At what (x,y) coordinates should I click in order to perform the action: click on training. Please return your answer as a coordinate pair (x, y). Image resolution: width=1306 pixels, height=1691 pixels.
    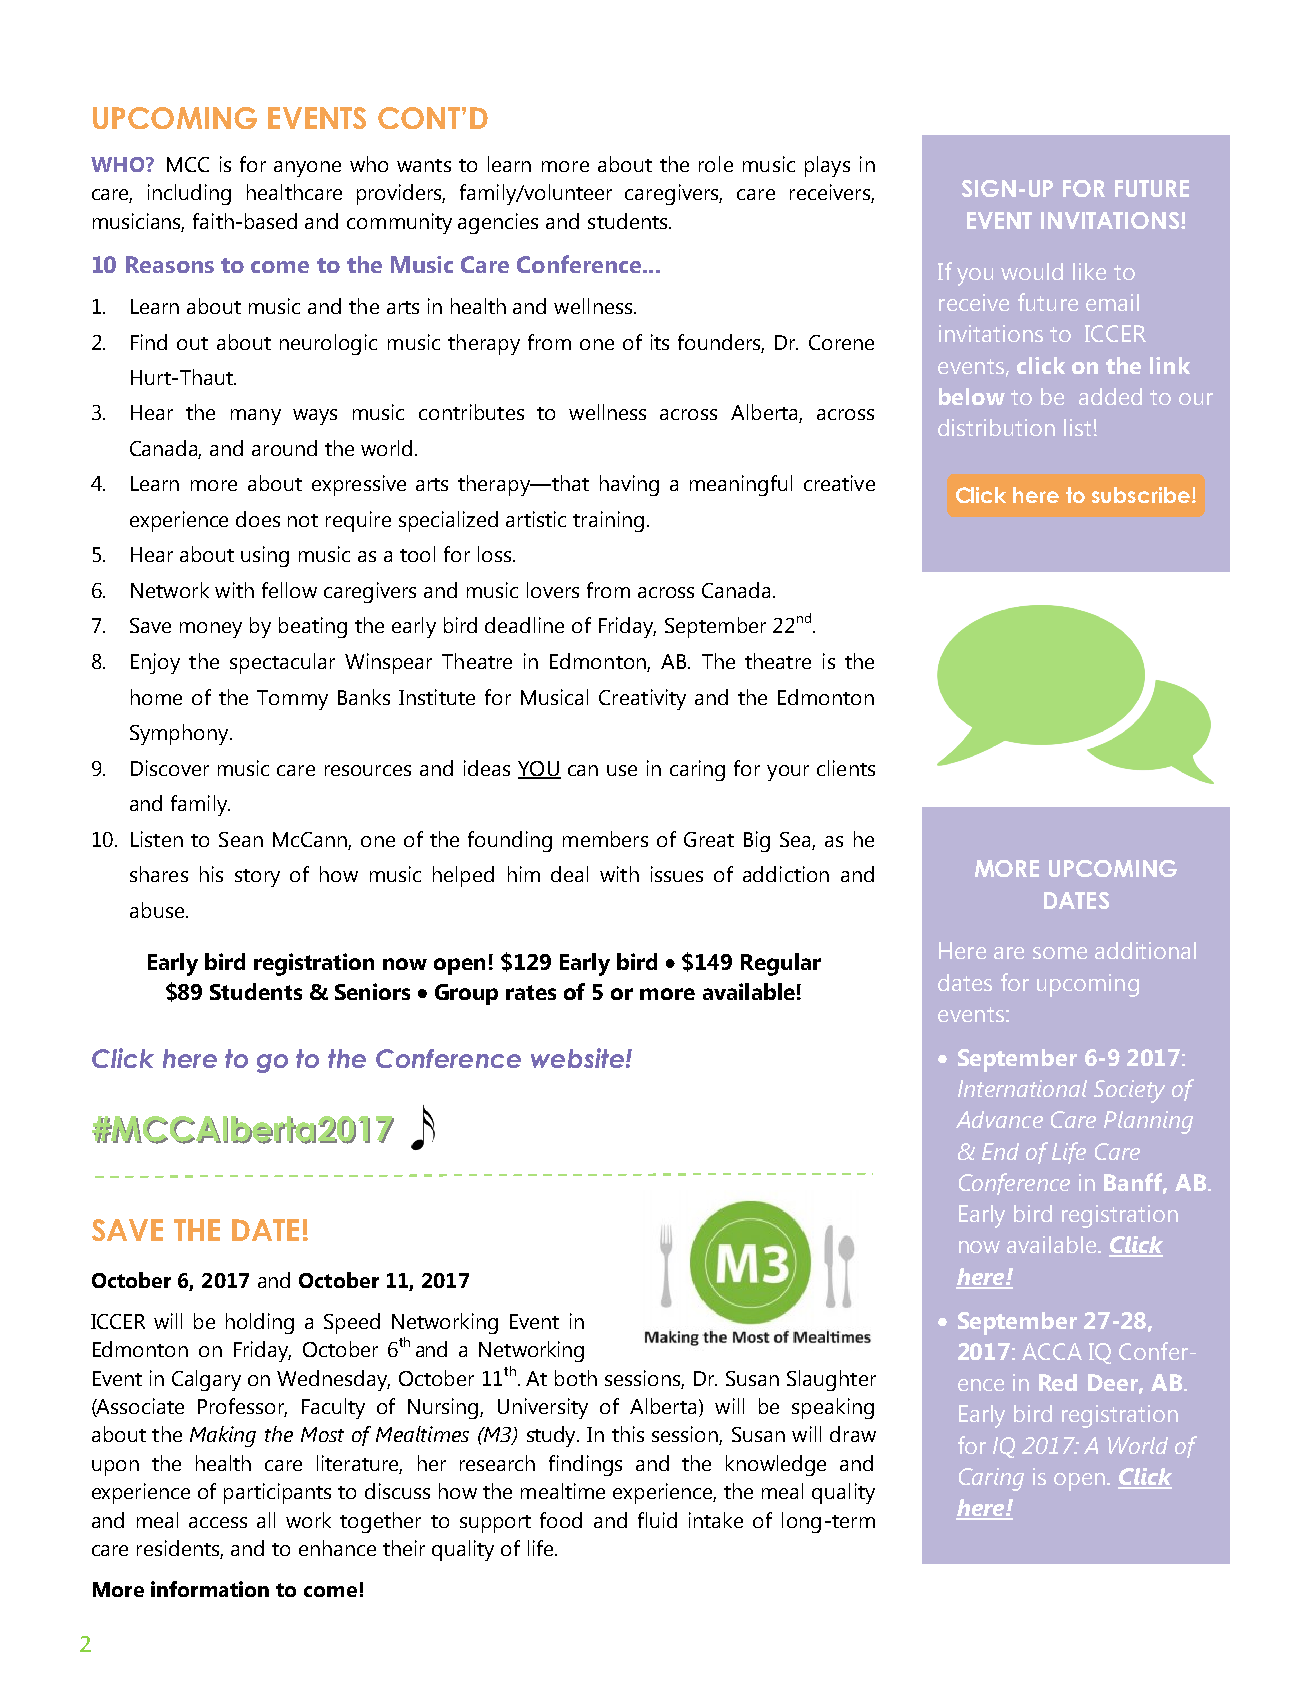
    Looking at the image, I should click on (608, 521).
